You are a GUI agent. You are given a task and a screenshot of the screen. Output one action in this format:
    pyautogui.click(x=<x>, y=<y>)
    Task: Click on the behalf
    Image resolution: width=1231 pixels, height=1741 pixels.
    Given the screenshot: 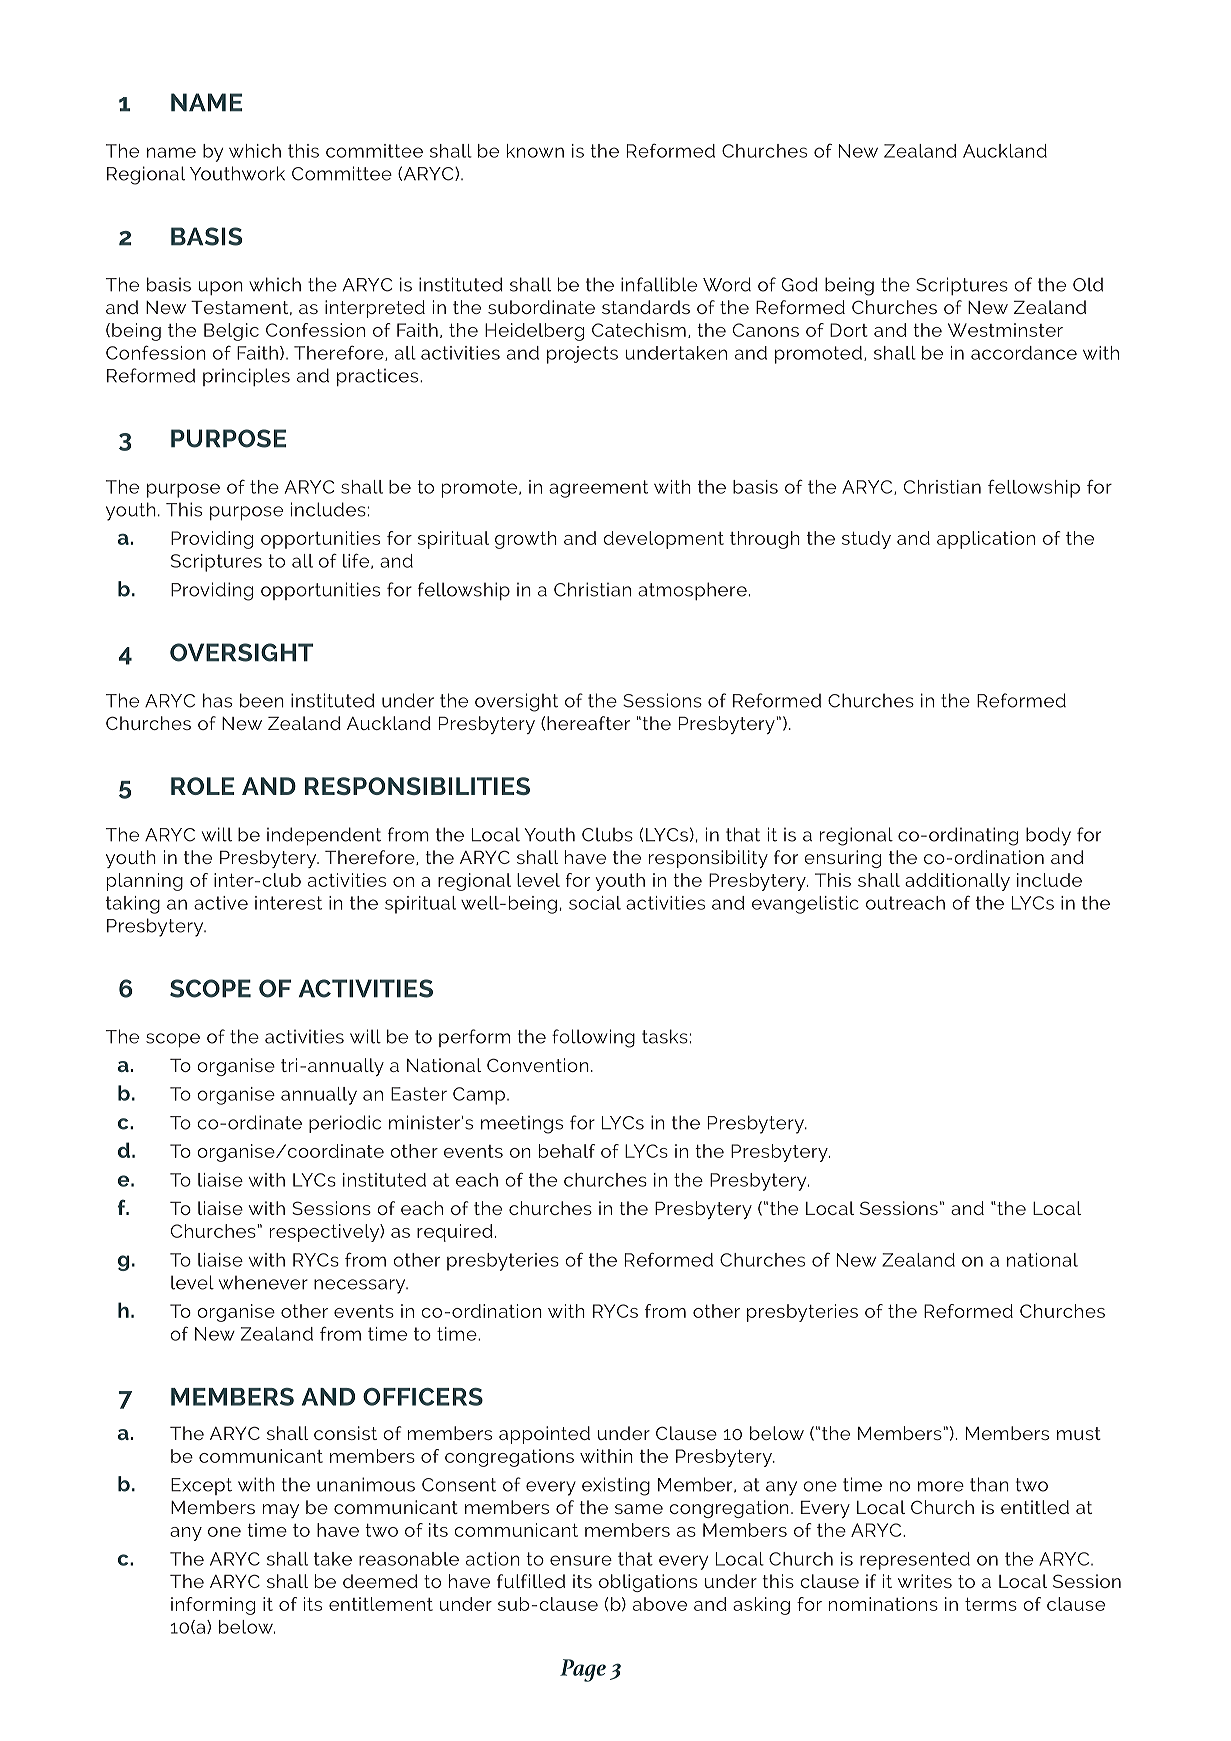 What is the action you would take?
    pyautogui.click(x=567, y=1151)
